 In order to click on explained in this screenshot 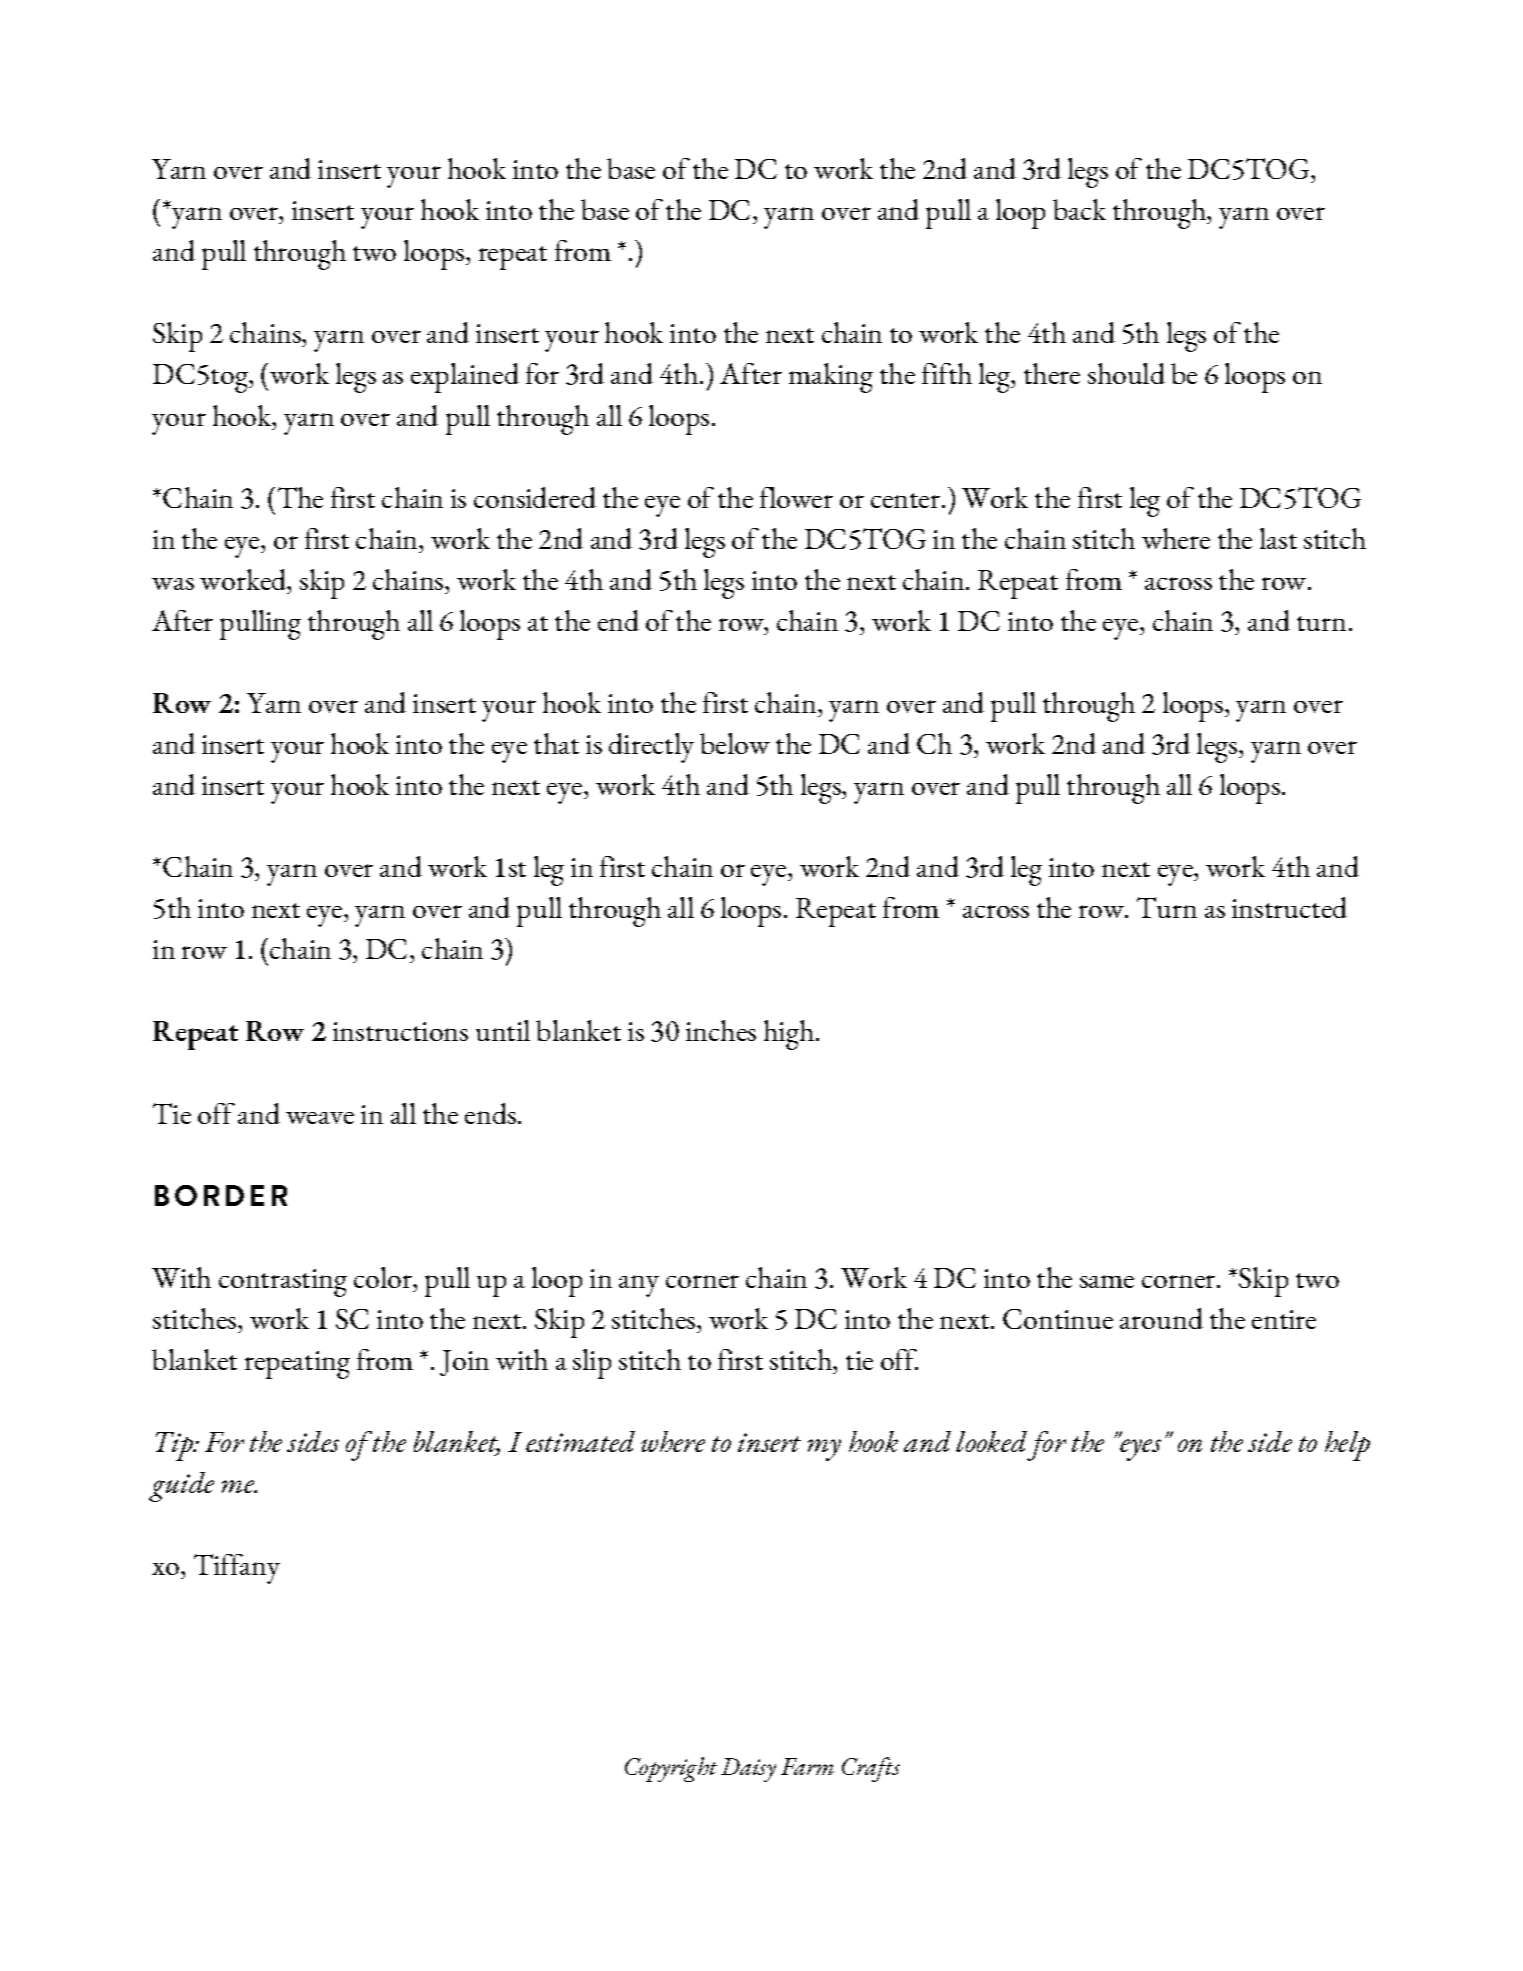, I will do `click(465, 378)`.
